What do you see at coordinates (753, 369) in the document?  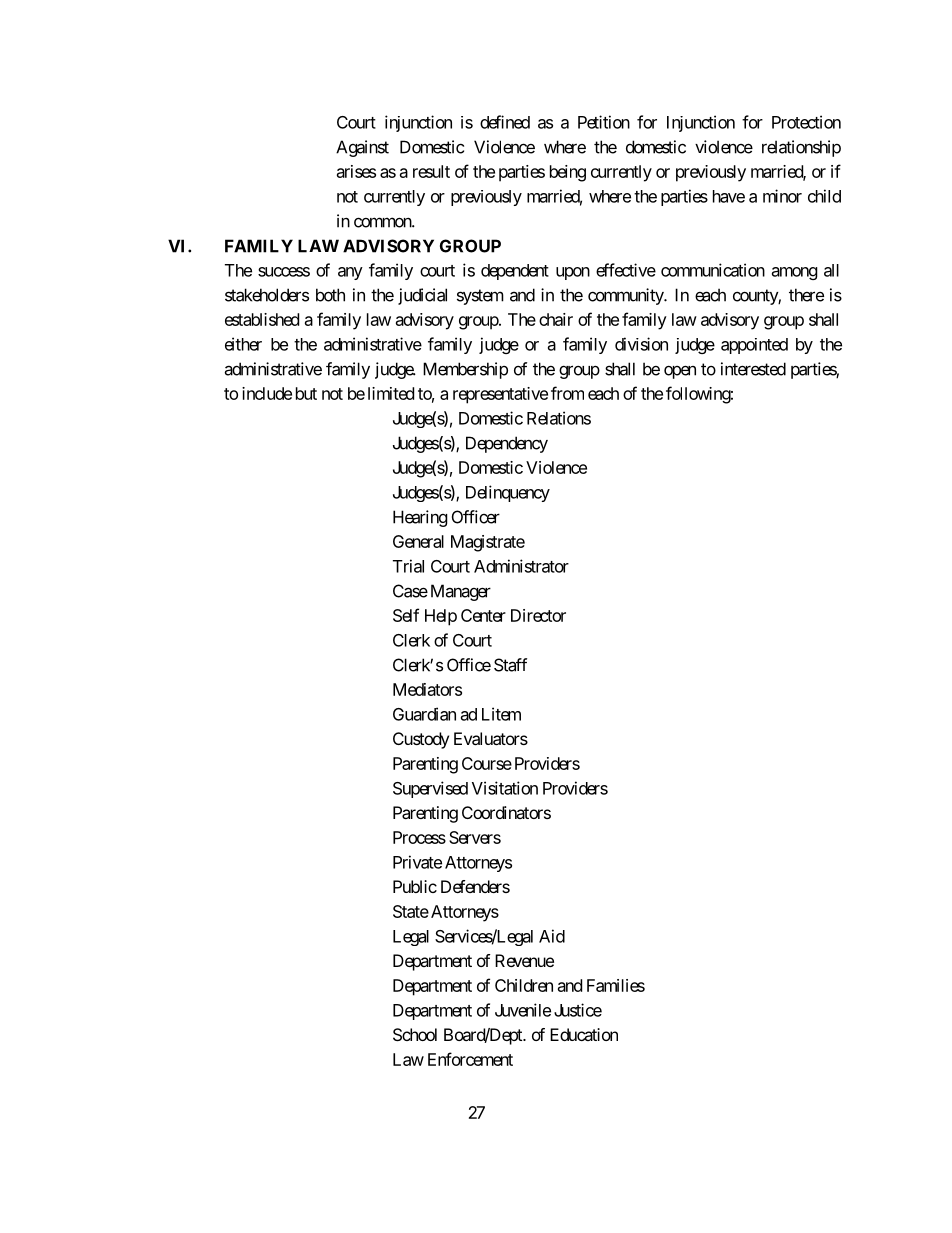 I see `interested` at bounding box center [753, 369].
